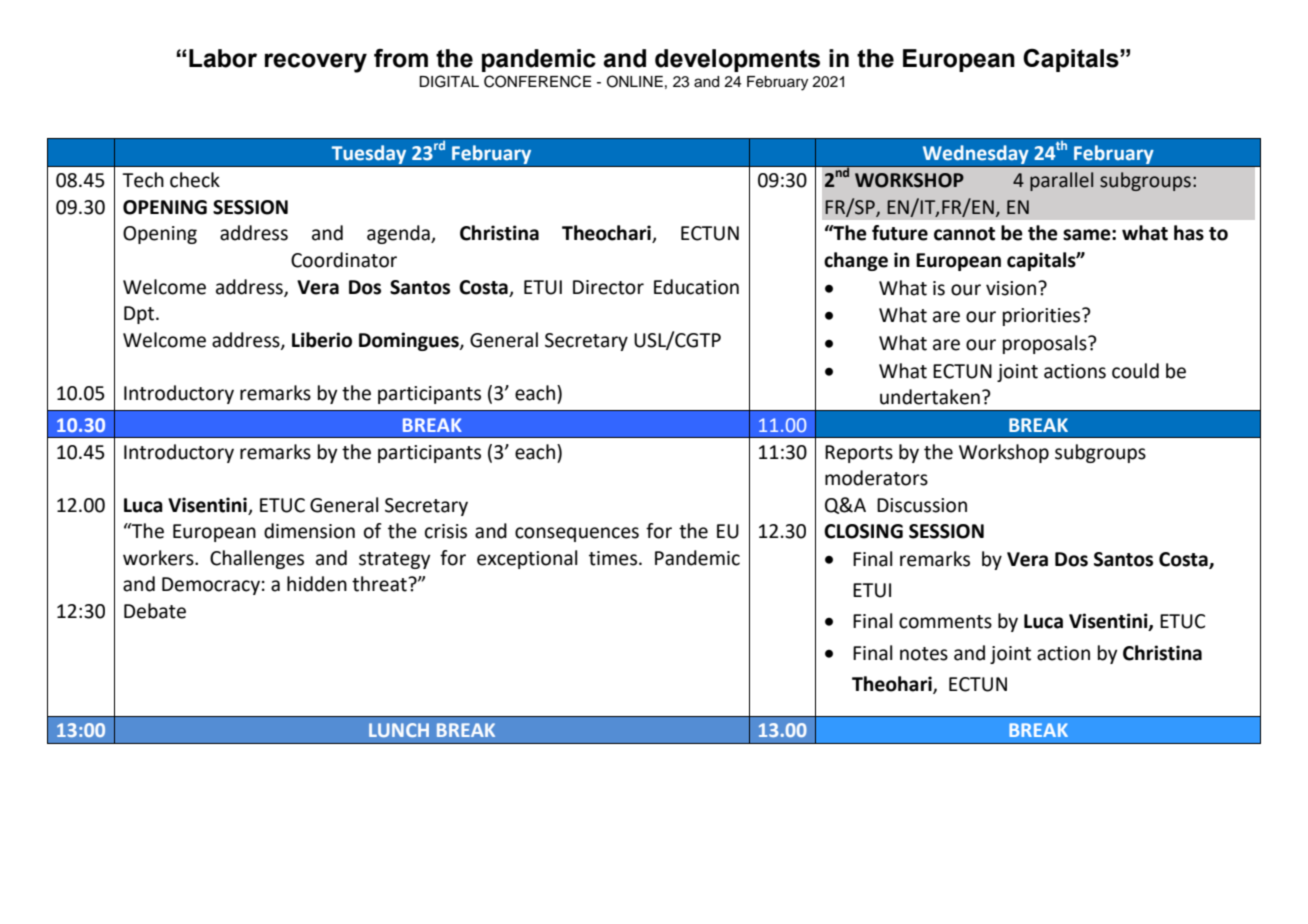 This screenshot has width=1308, height=924. What do you see at coordinates (635, 81) in the screenshot?
I see `ONLINE` at bounding box center [635, 81].
